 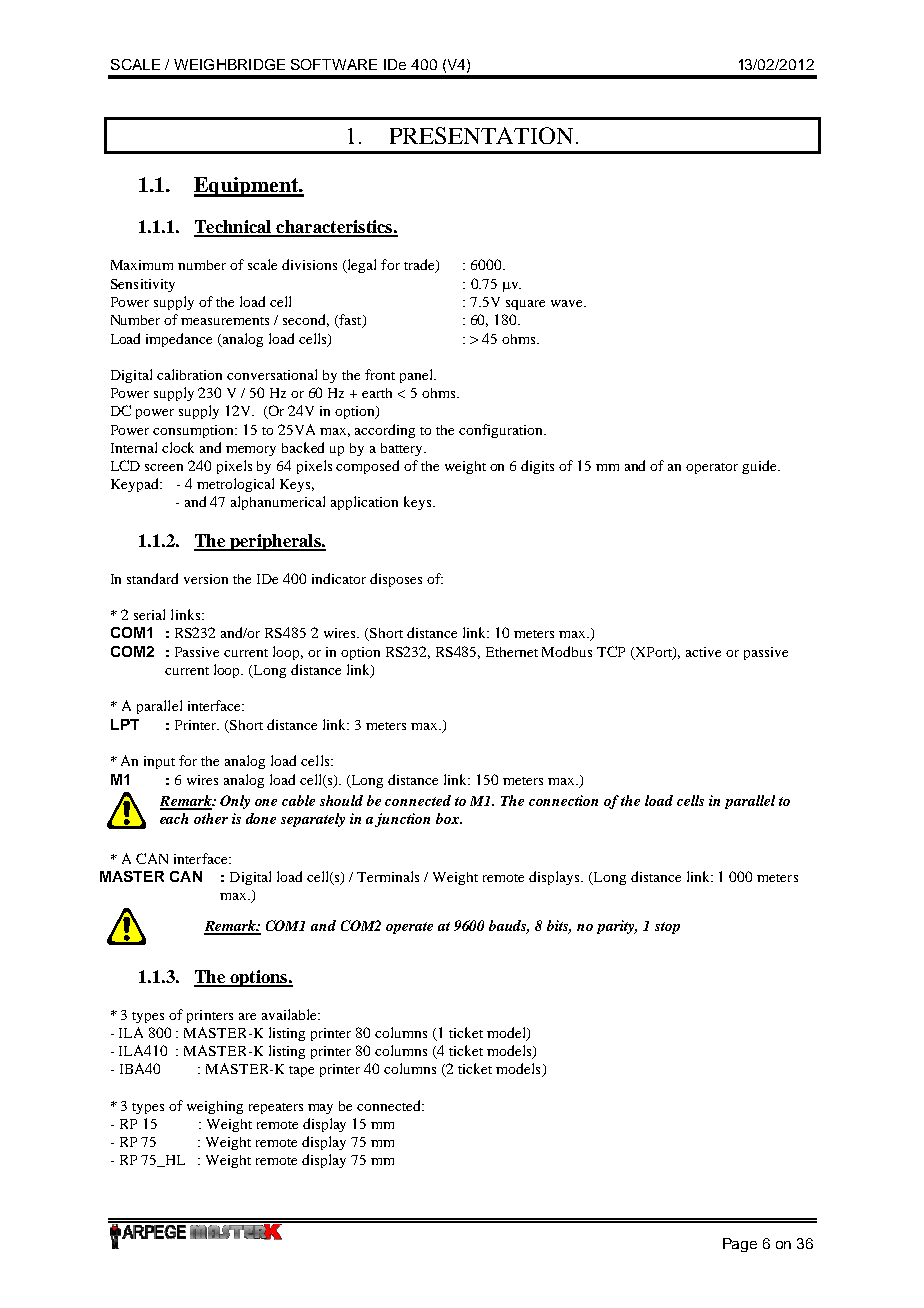 What do you see at coordinates (525, 305) in the screenshot?
I see `square` at bounding box center [525, 305].
